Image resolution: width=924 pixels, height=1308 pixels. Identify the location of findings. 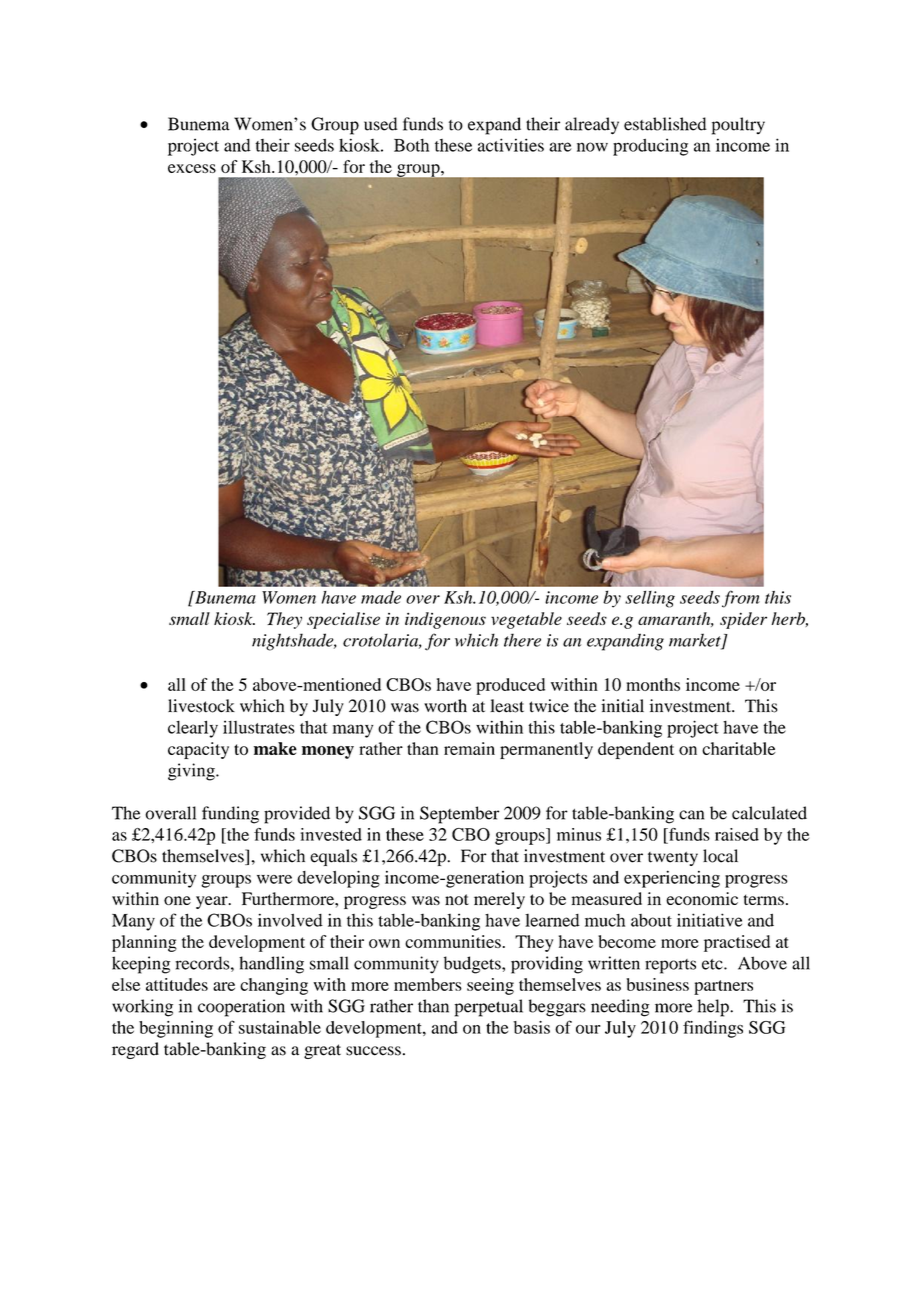
(713, 1029).
